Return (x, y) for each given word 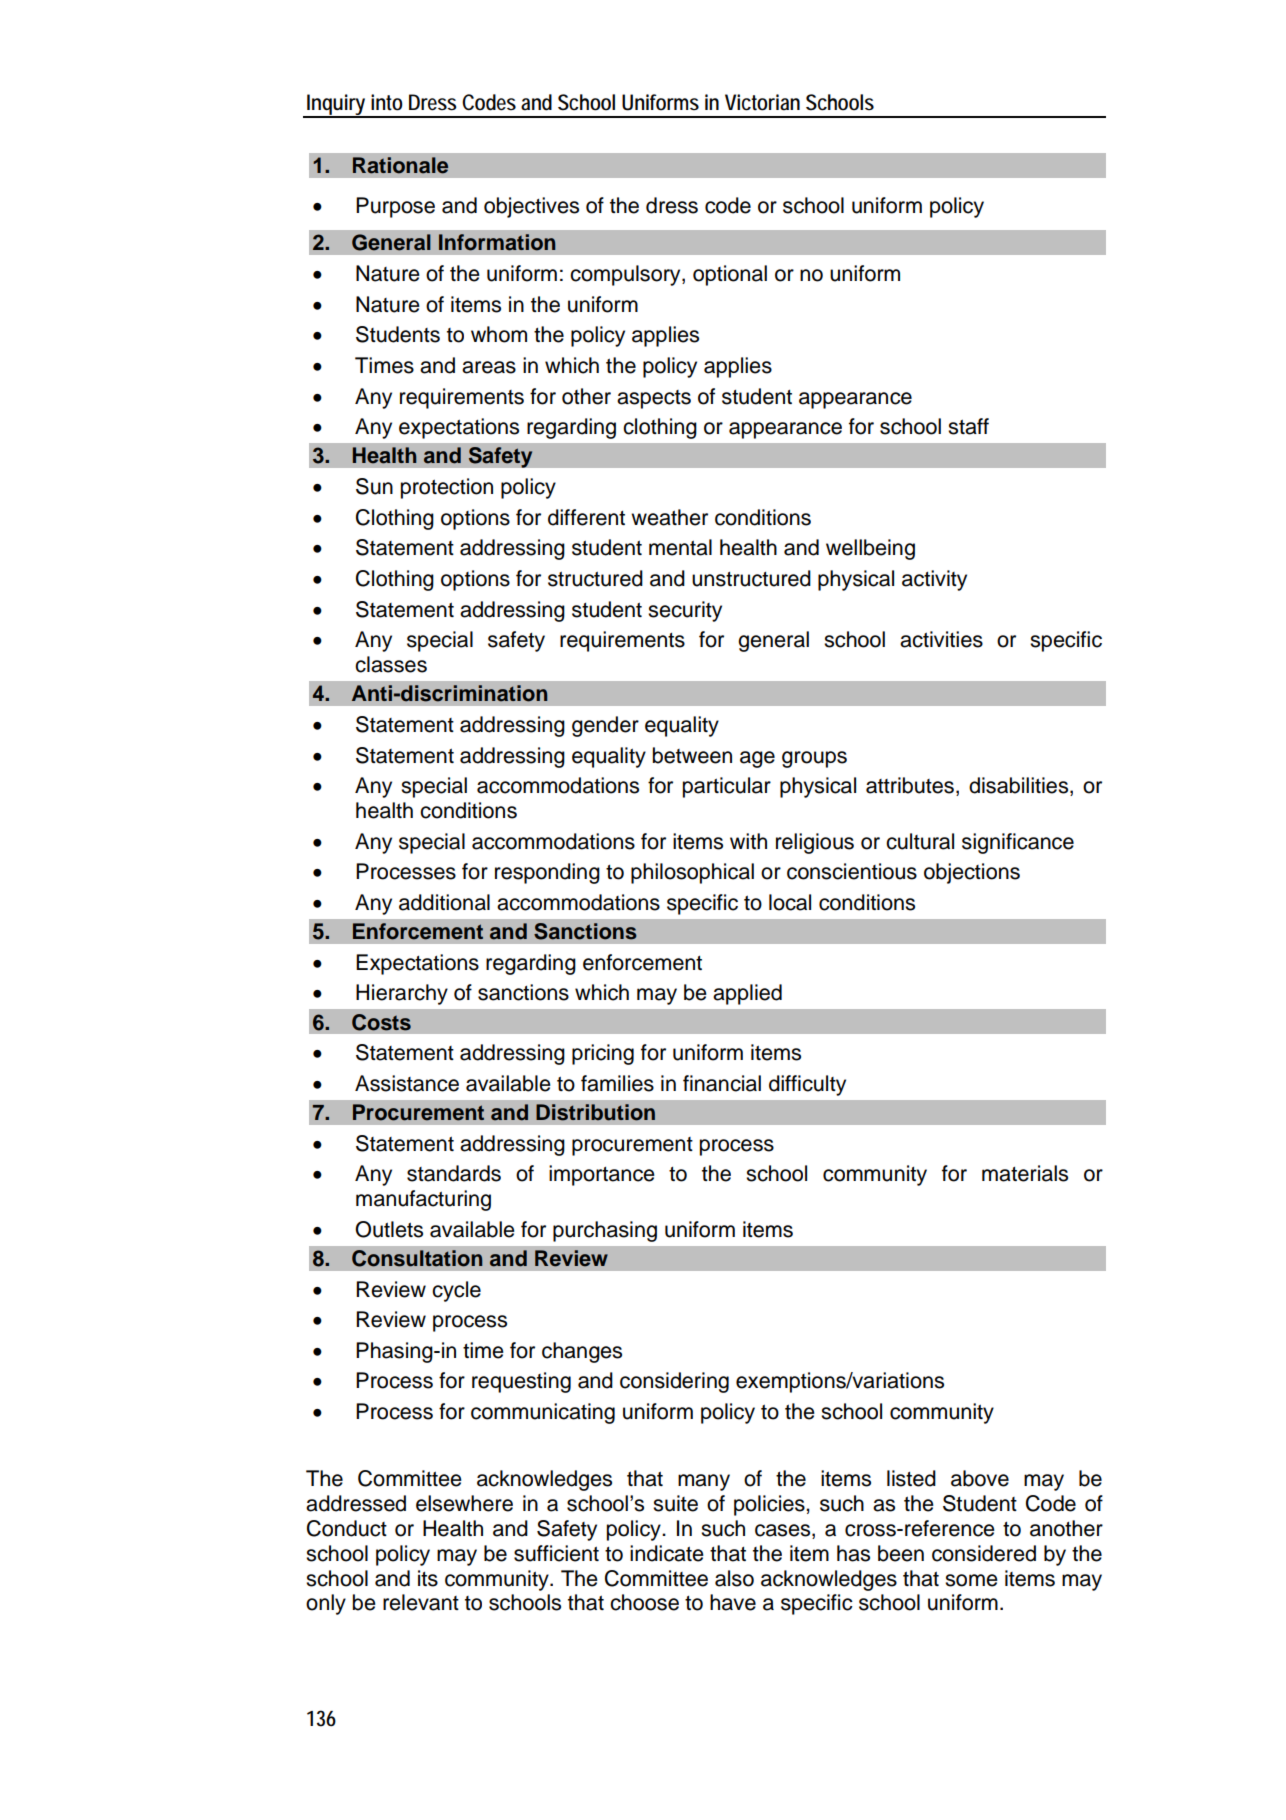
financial (722, 1083)
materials (1025, 1173)
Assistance (407, 1083)
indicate (667, 1553)
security (685, 611)
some (971, 1580)
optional (730, 275)
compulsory (626, 275)
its (428, 1578)
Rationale (400, 165)
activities (941, 639)
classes (391, 664)
